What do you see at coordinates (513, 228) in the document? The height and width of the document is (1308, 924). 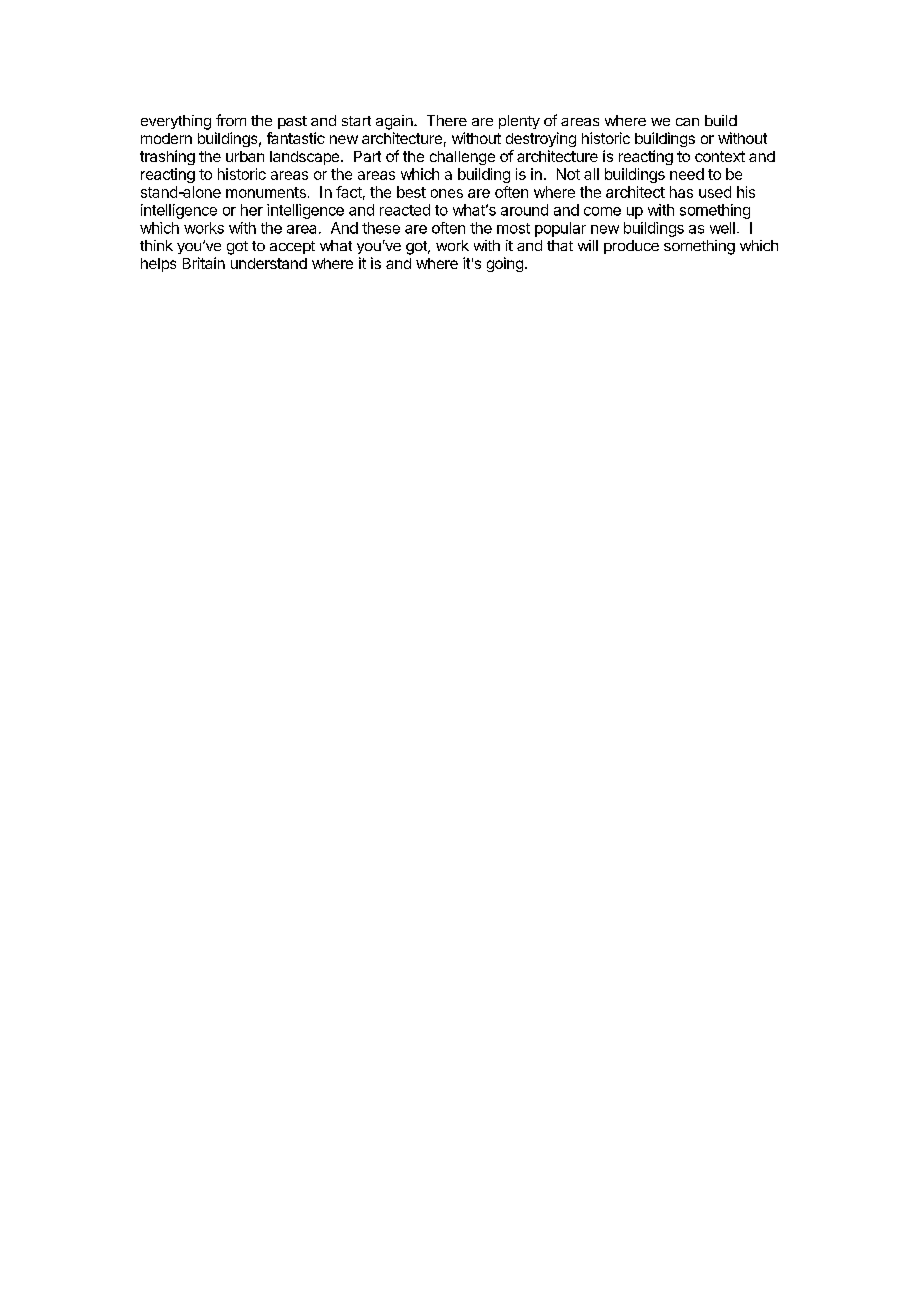 I see `most` at bounding box center [513, 228].
